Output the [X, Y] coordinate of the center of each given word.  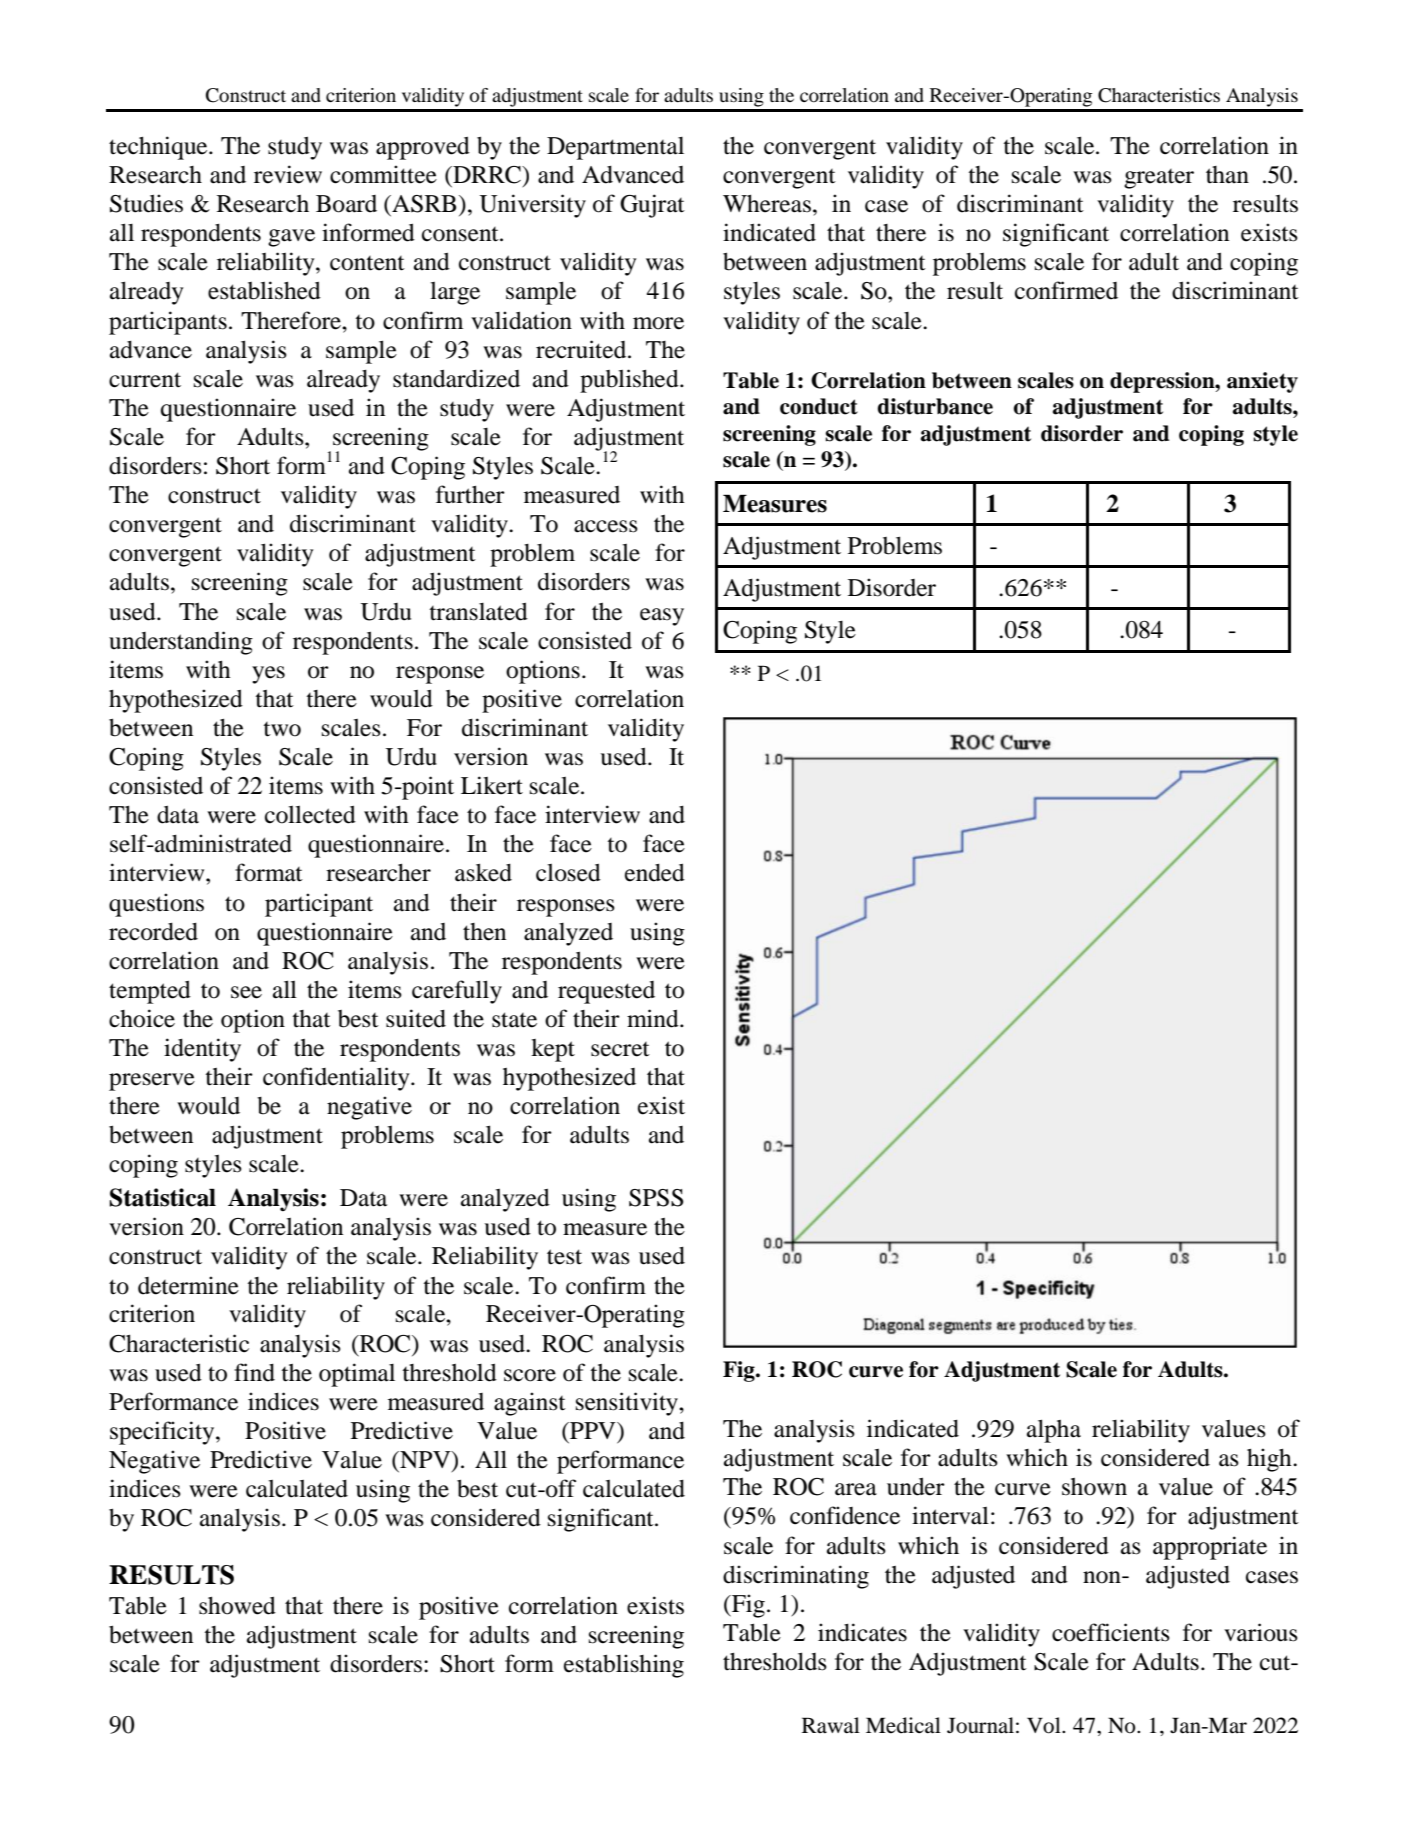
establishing [624, 1666]
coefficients [1111, 1632]
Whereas [767, 204]
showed [237, 1605]
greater [1159, 179]
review [288, 174]
